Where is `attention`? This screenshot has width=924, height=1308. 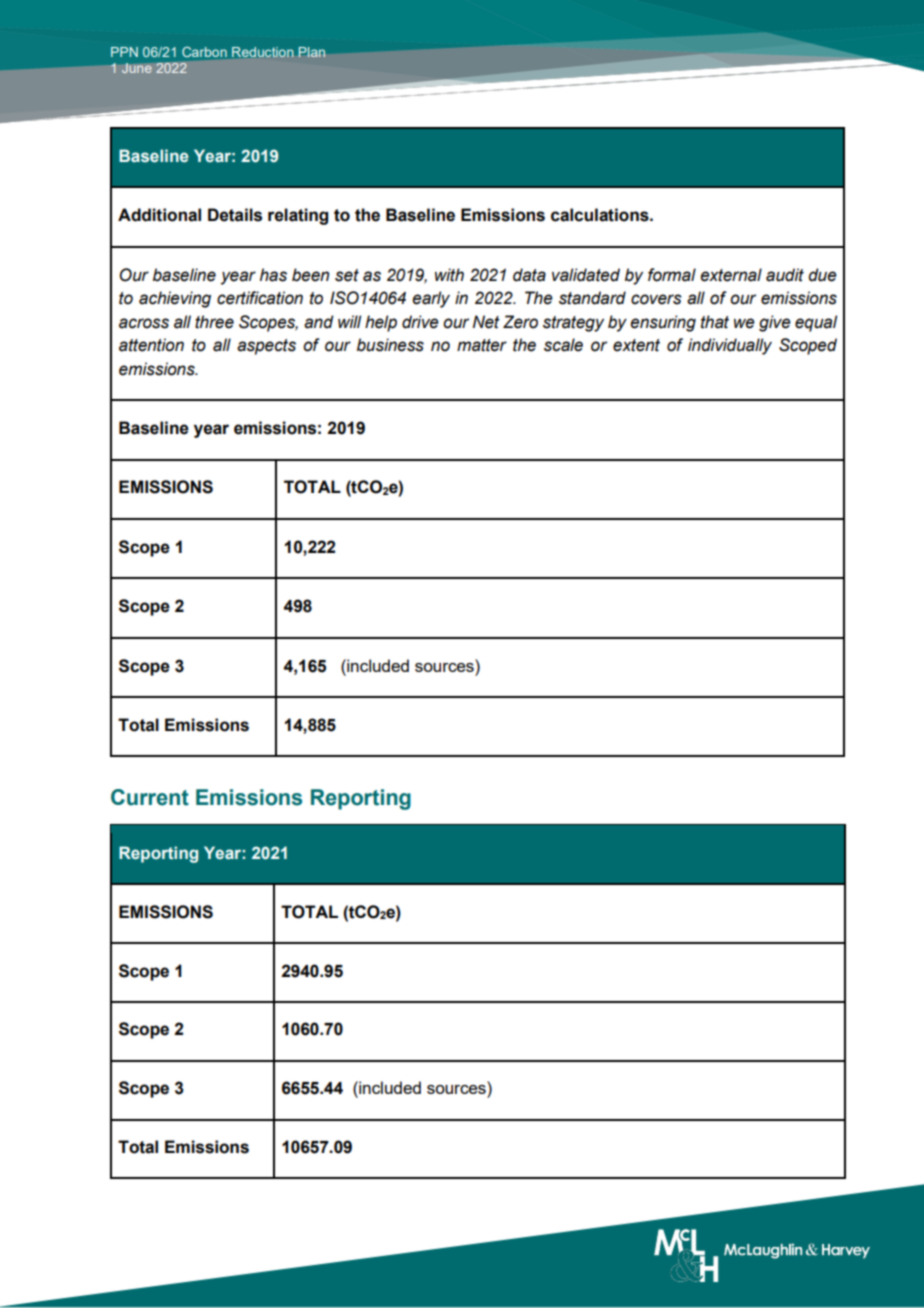
attention is located at coordinates (151, 345).
